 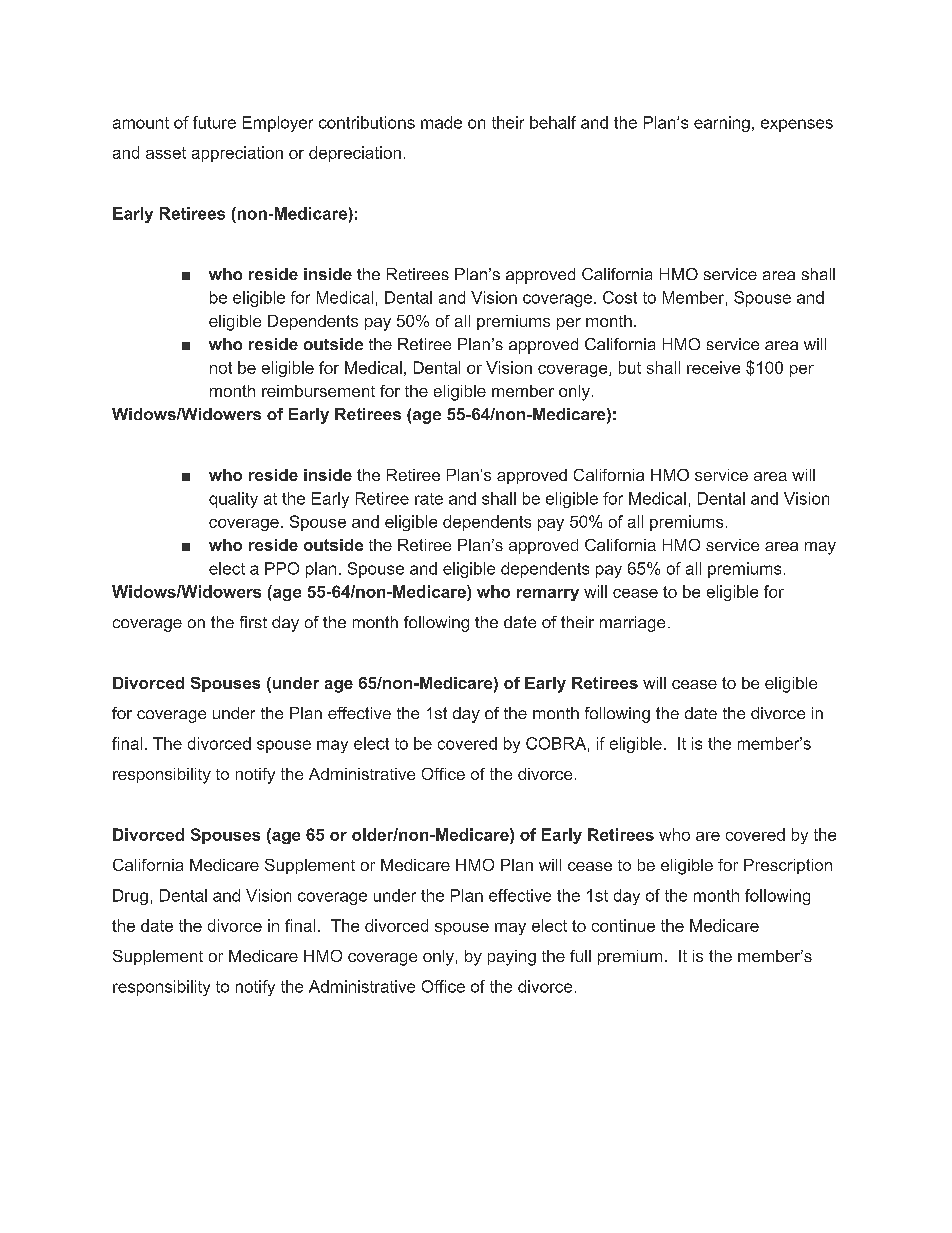 I want to click on appreciation, so click(x=237, y=154).
